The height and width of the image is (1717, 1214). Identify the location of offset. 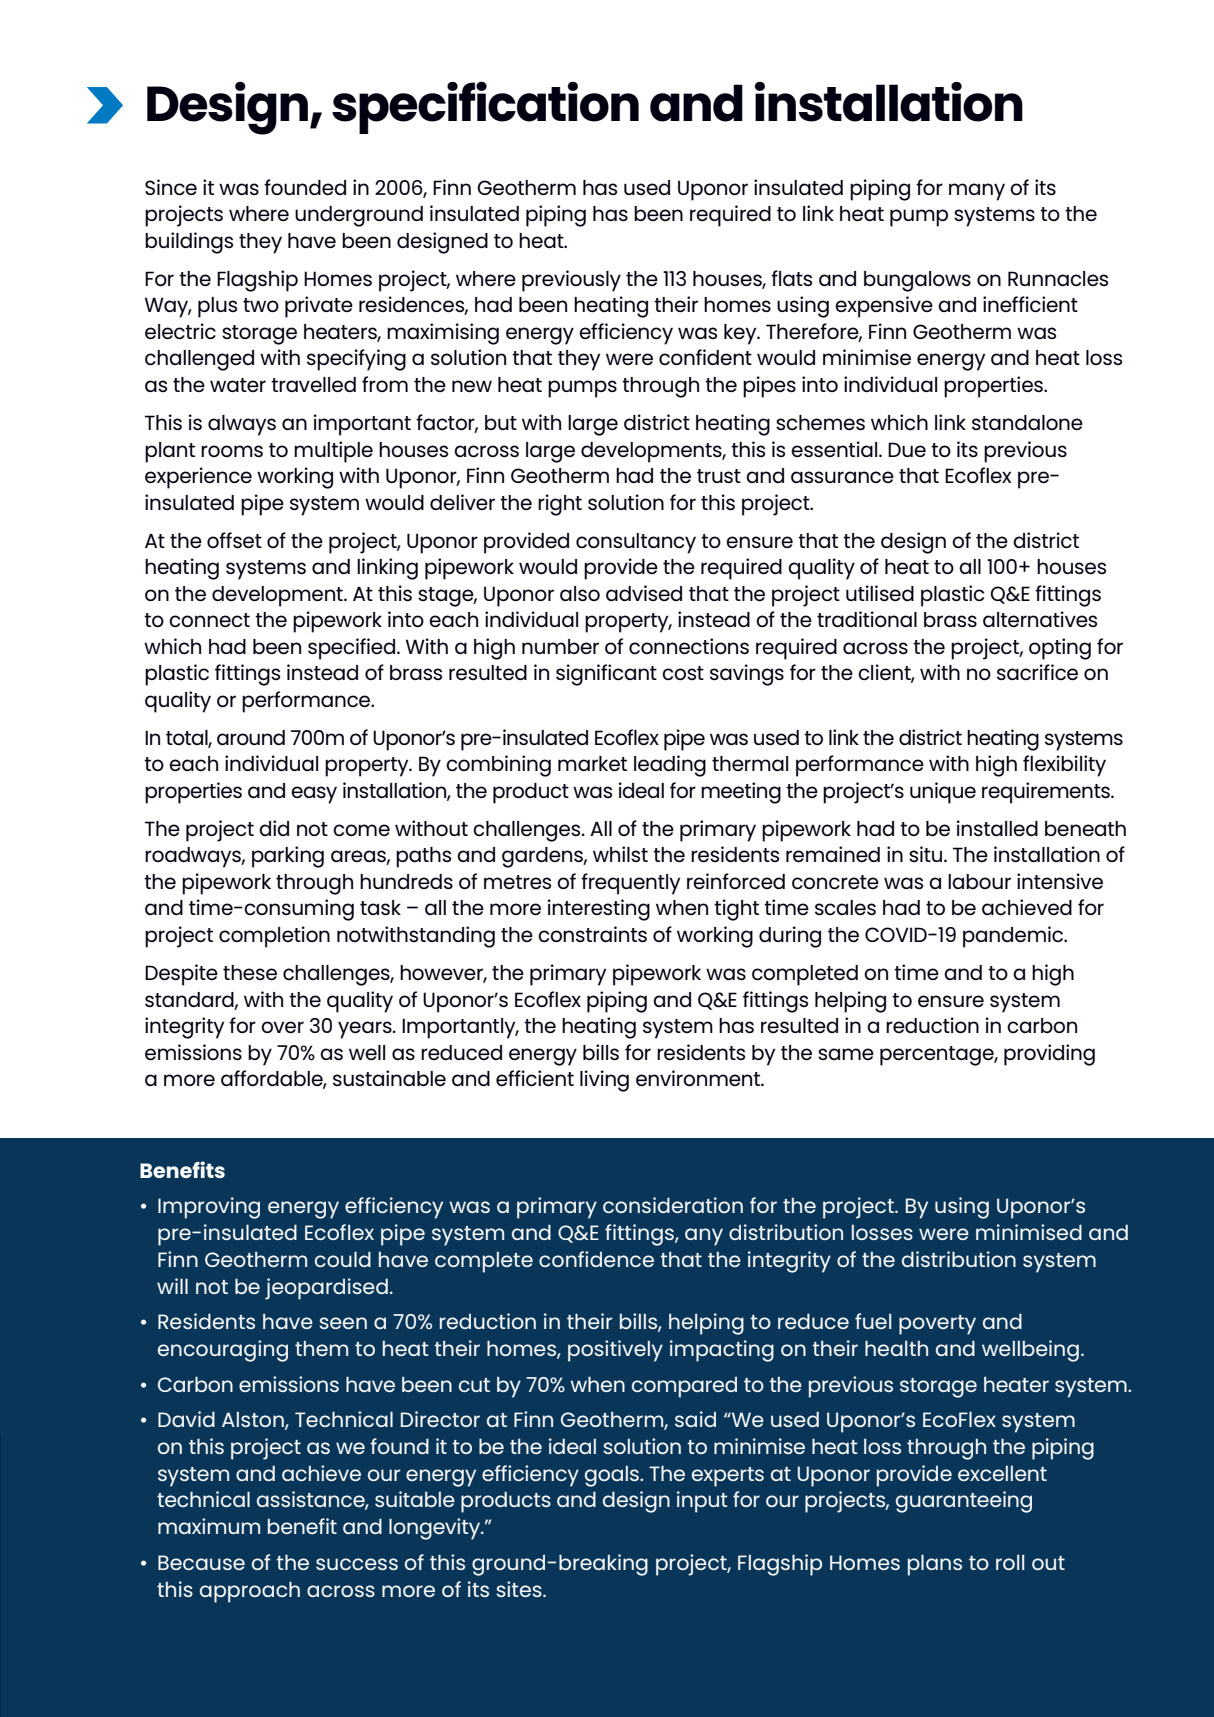
(234, 540).
